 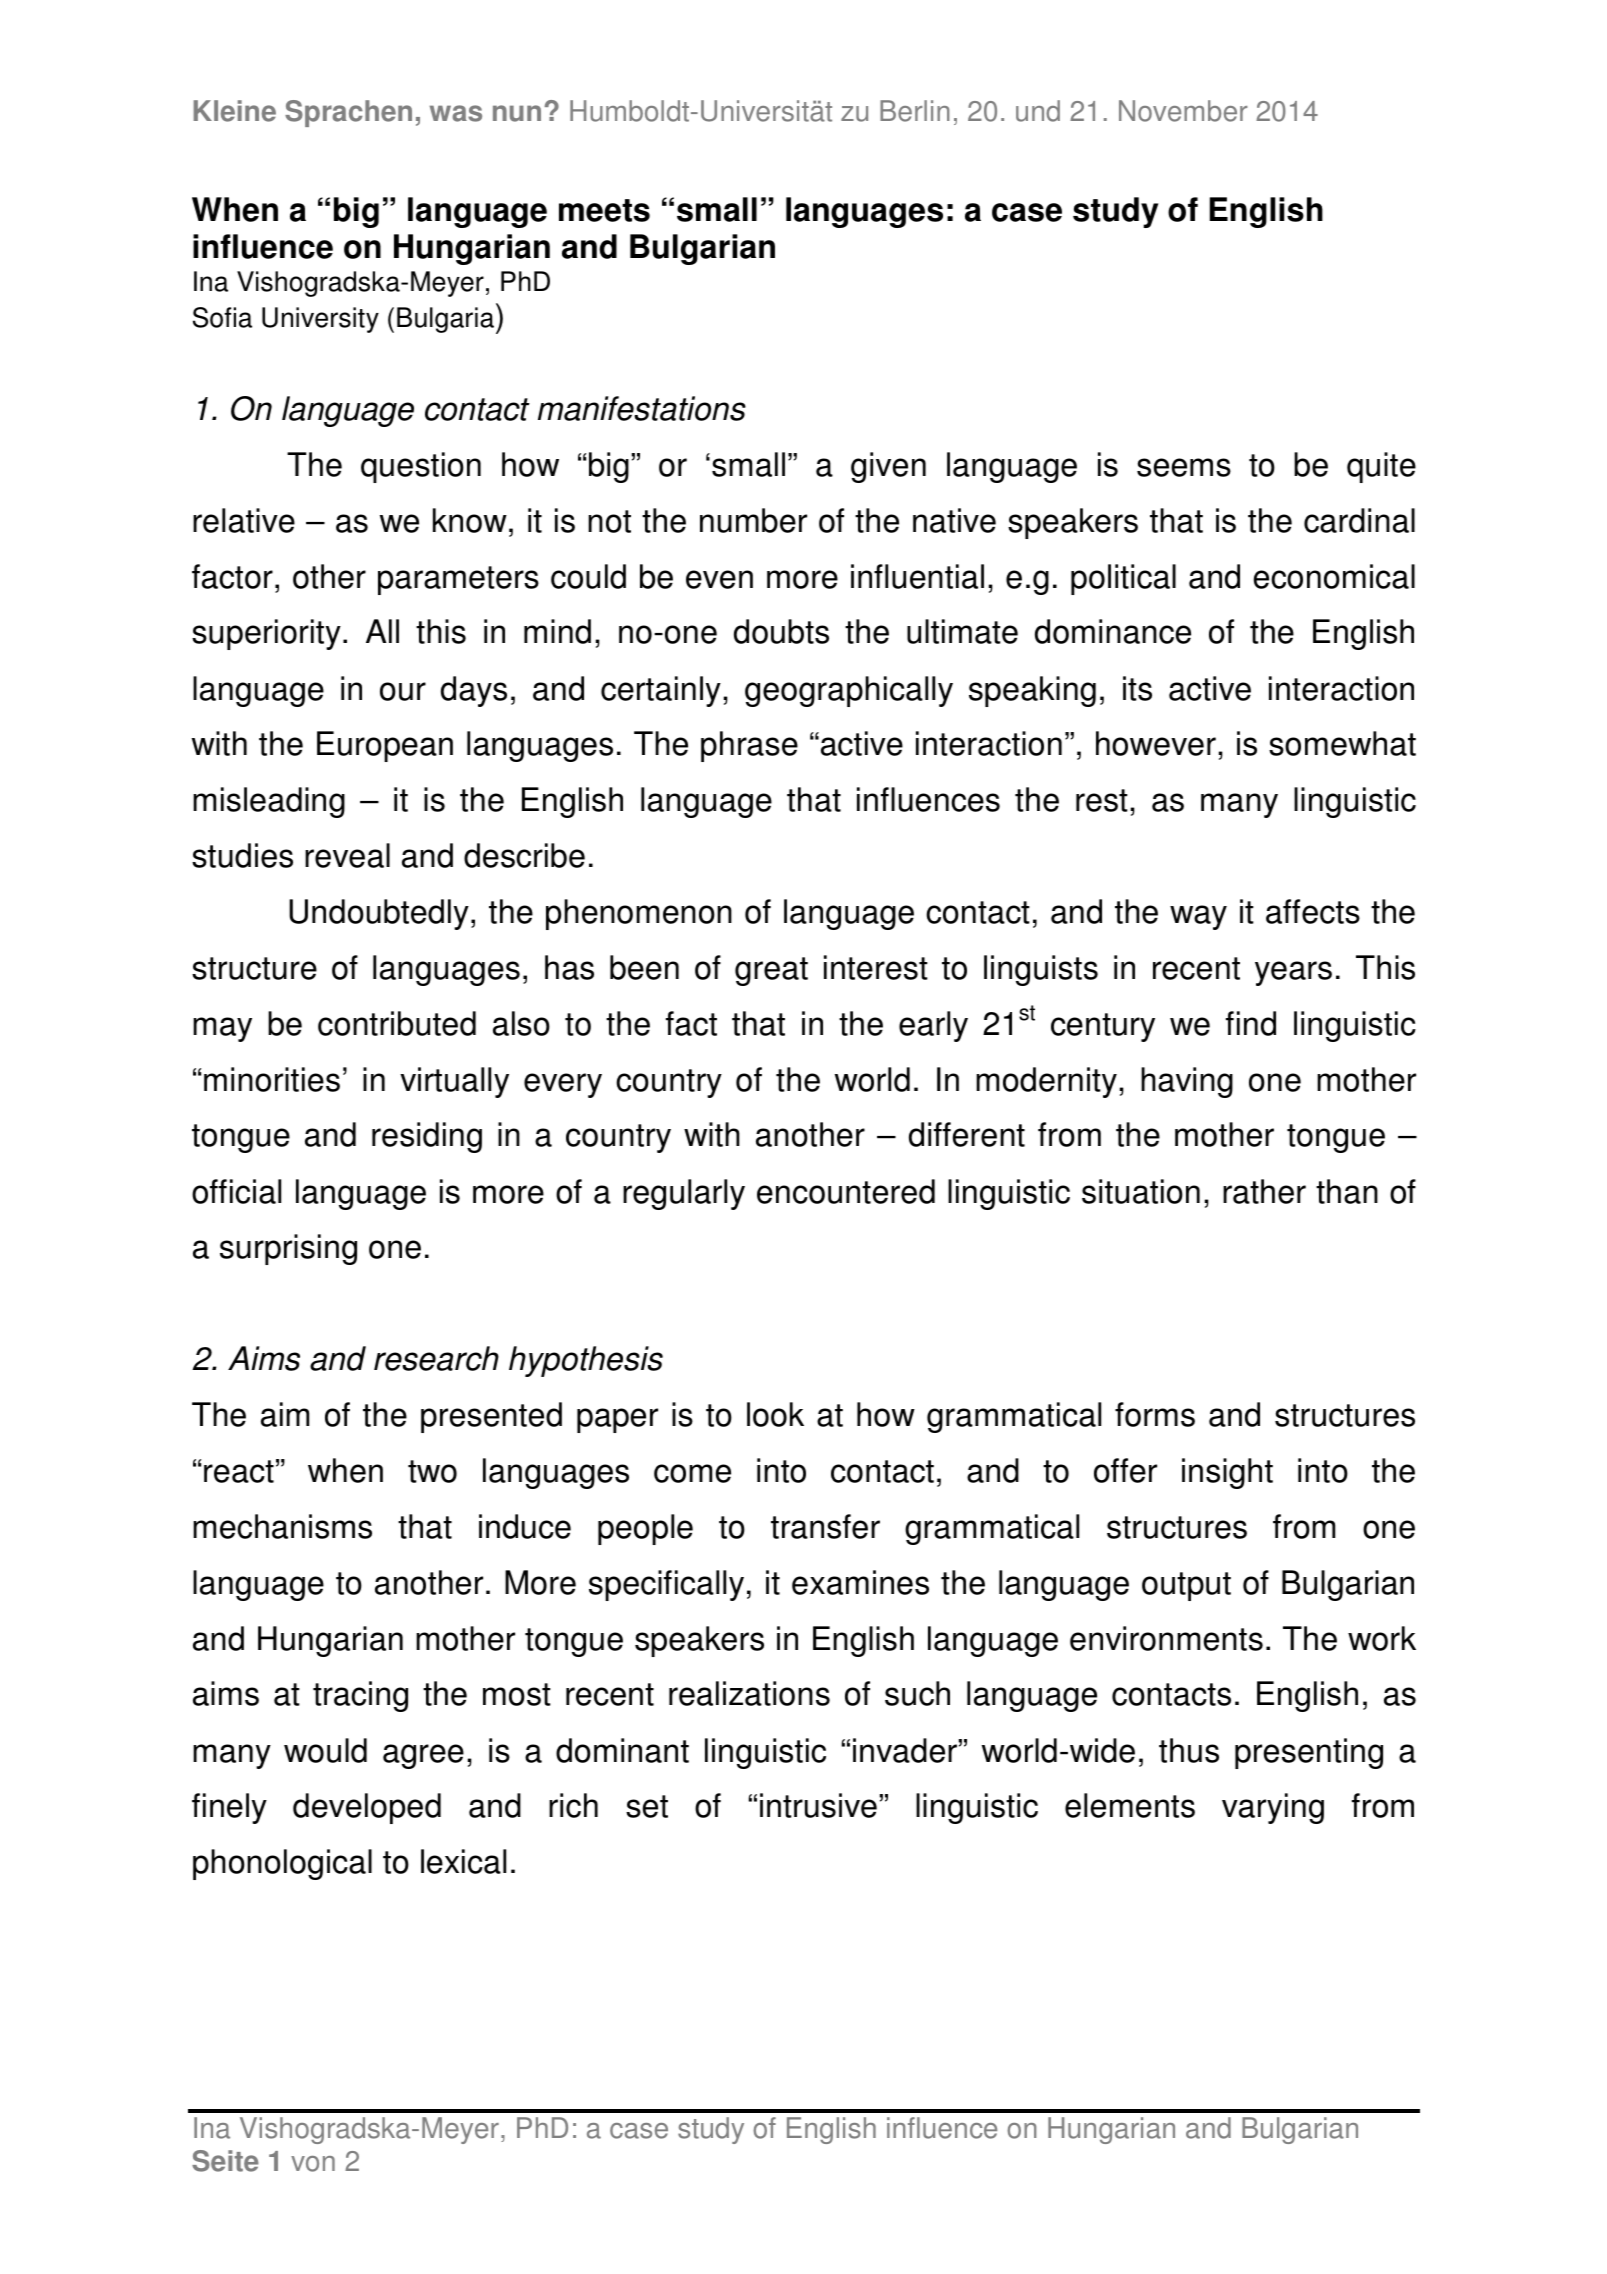 I want to click on rather, so click(x=1264, y=1191).
